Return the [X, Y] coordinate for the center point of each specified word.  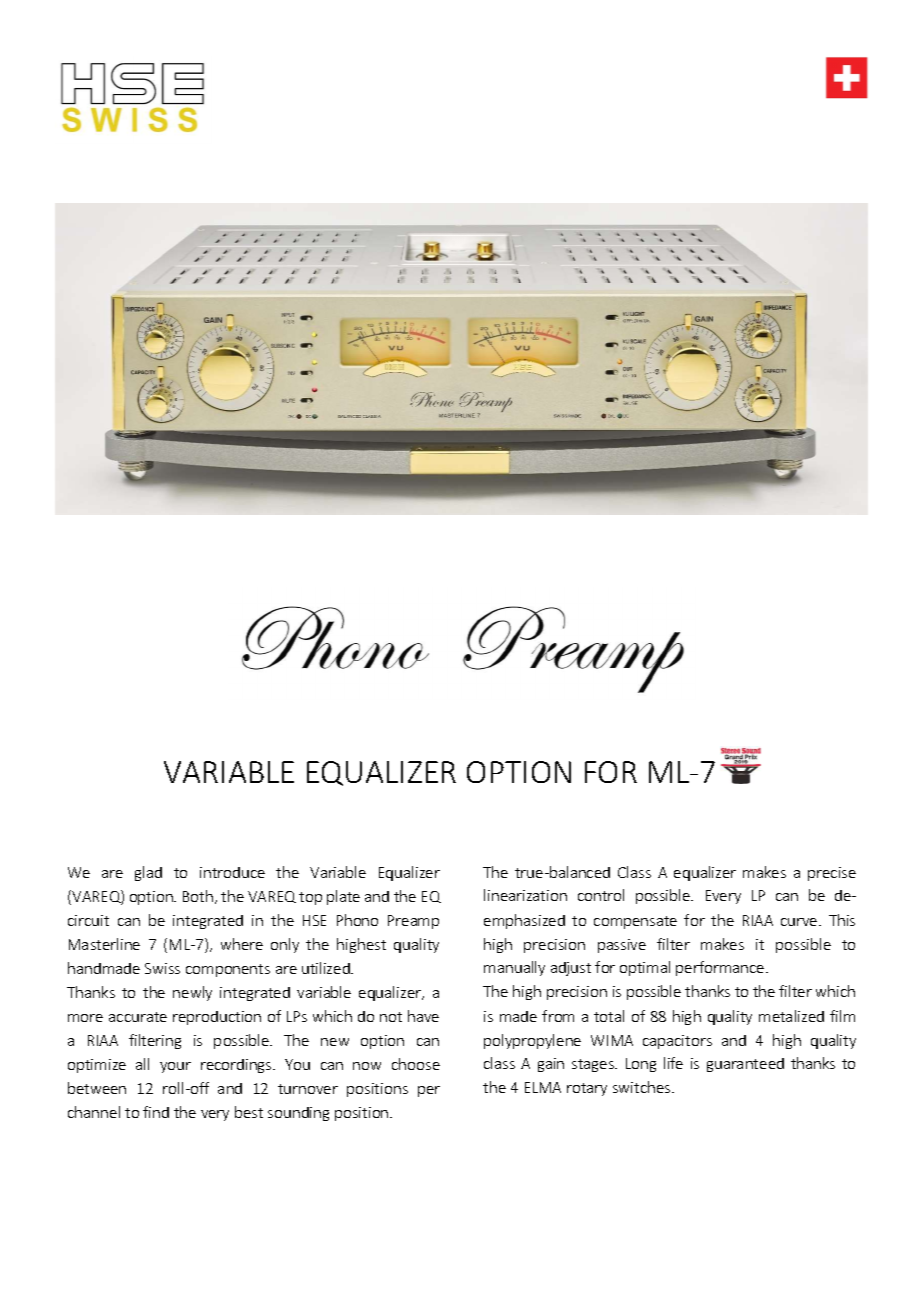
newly [192, 993]
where [242, 944]
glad [148, 873]
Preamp [413, 922]
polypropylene [532, 1041]
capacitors [677, 1042]
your [175, 1067]
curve [800, 922]
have [423, 1016]
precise [832, 874]
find [156, 1112]
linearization [525, 895]
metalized [791, 1016]
